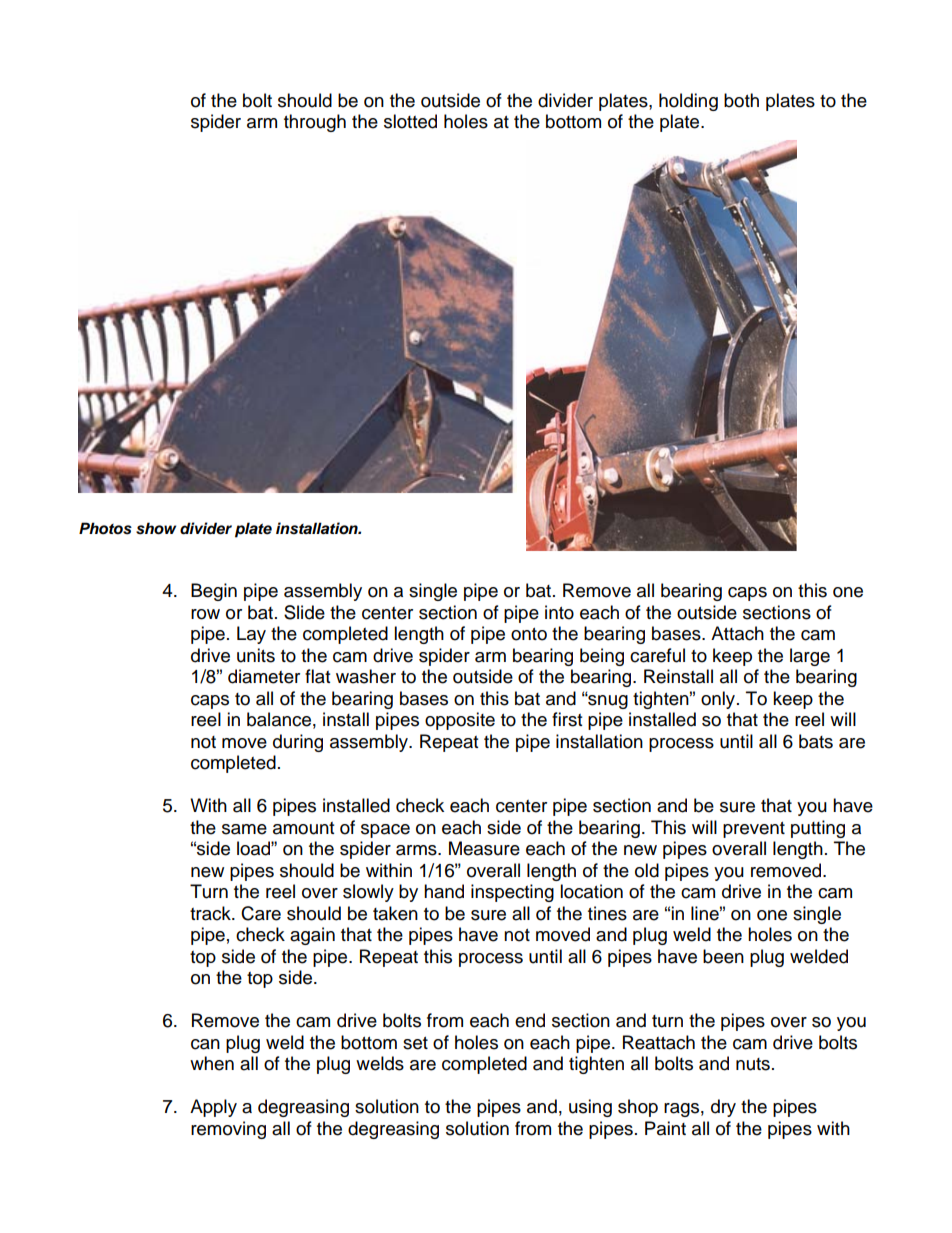  Describe the element at coordinates (559, 612) in the page. I see `into` at that location.
